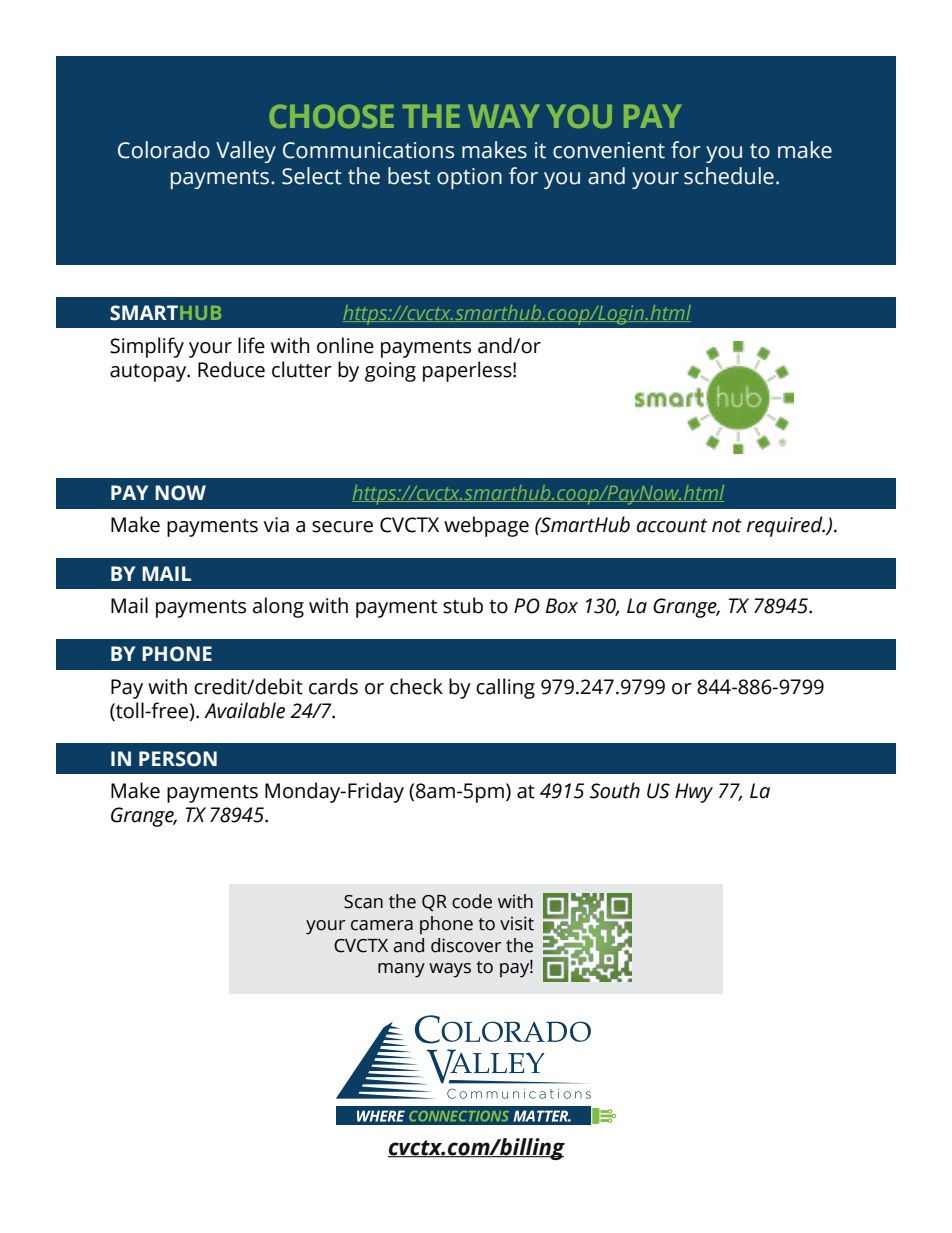  What do you see at coordinates (251, 345) in the document?
I see `life` at bounding box center [251, 345].
